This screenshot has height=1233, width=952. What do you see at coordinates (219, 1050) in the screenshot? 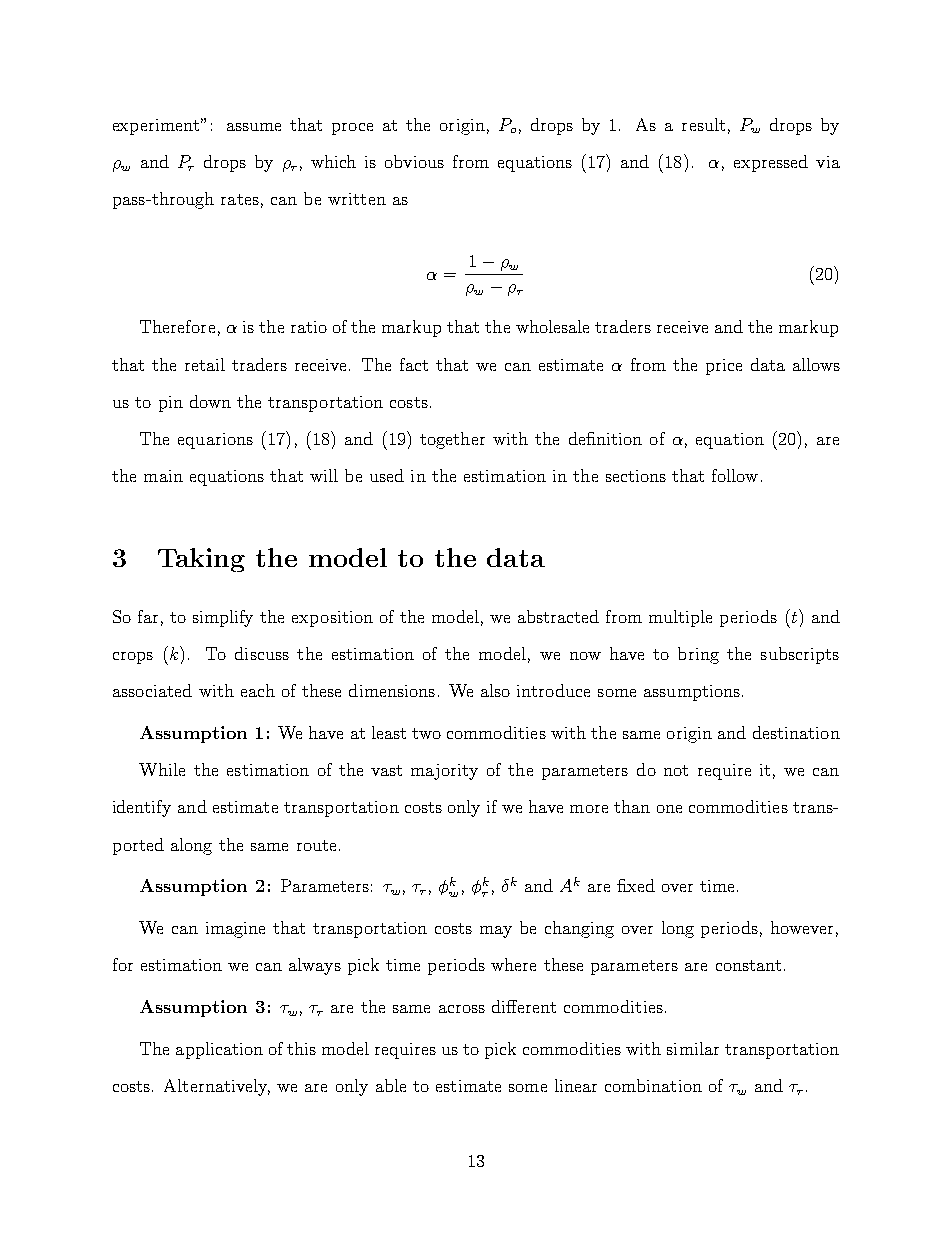
I see `application` at bounding box center [219, 1050].
